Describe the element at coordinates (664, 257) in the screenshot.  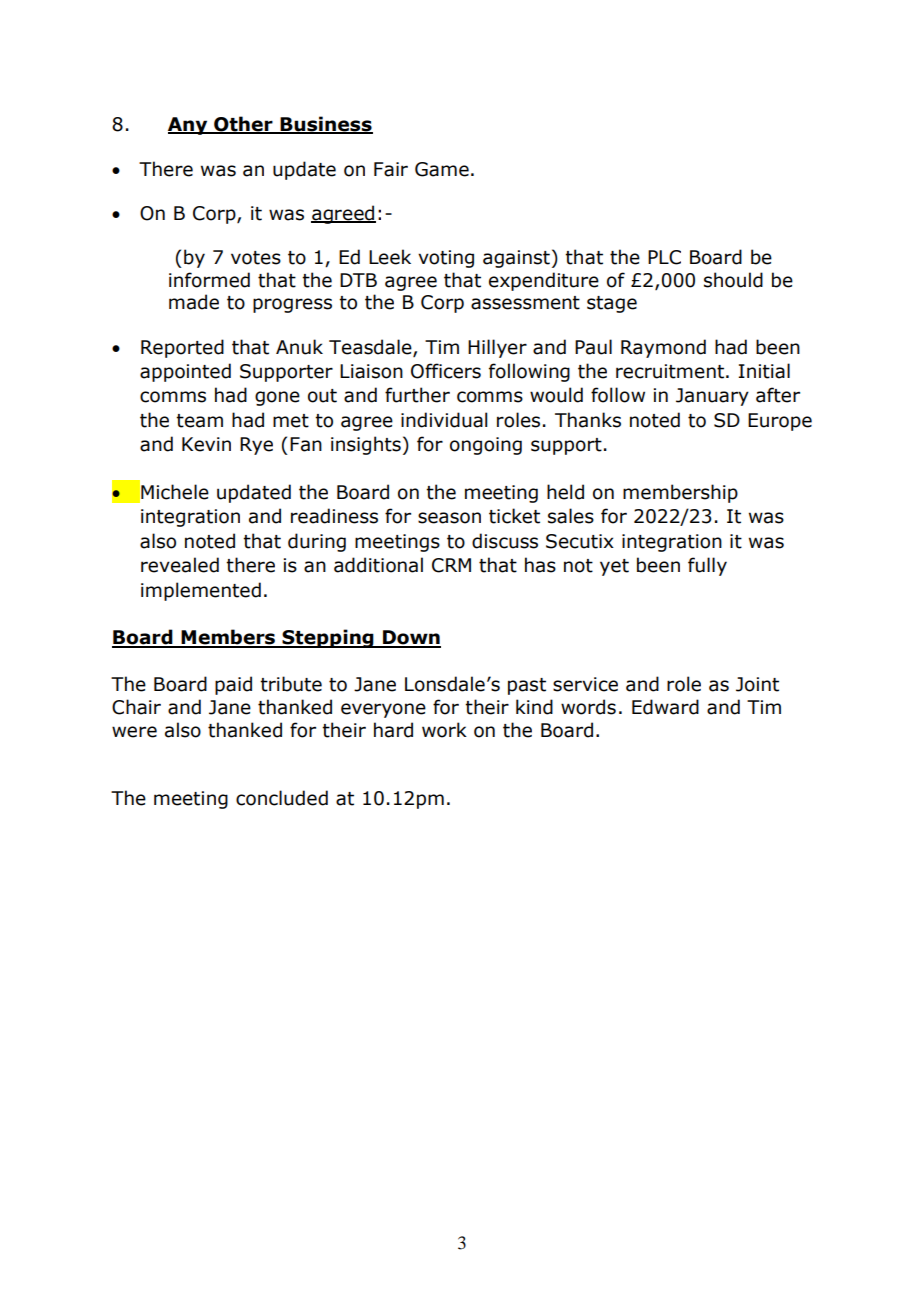
I see `PLC` at that location.
